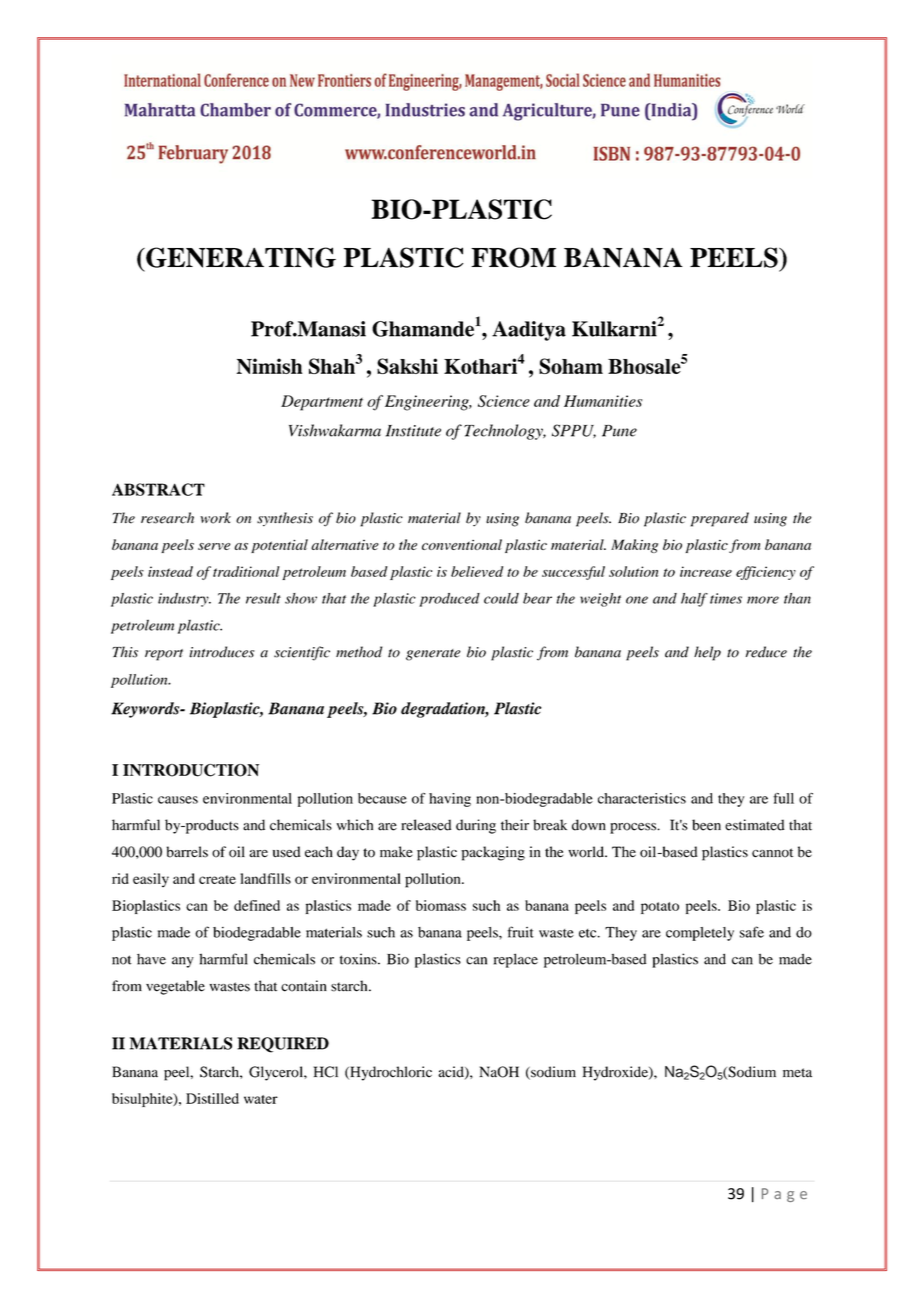 The image size is (924, 1308). Describe the element at coordinates (240, 257) in the screenshot. I see `GENERATING` at that location.
